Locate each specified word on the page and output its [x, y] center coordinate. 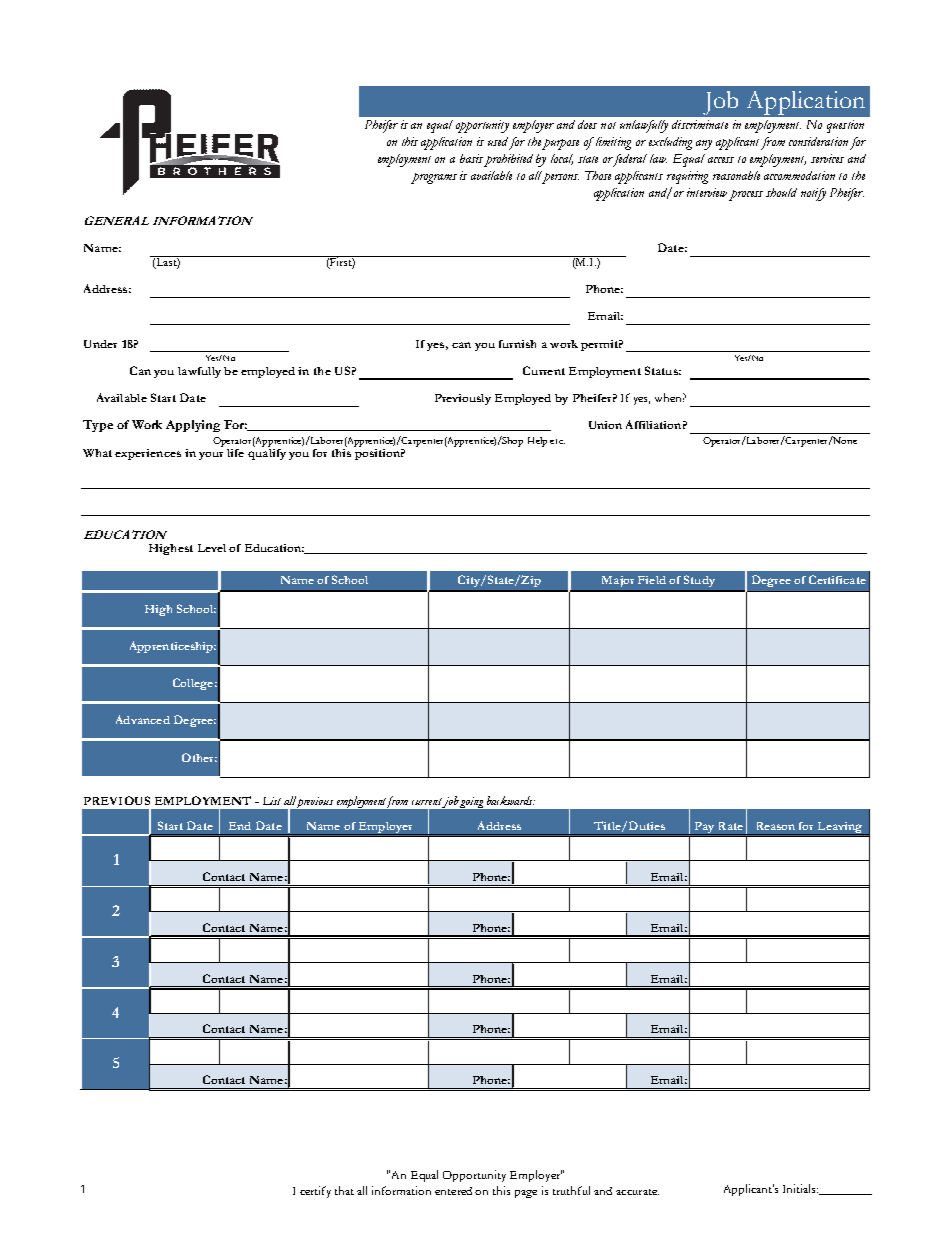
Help [537, 442]
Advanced [143, 719]
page [526, 1194]
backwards [511, 800]
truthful [571, 1190]
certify [315, 1192]
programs [434, 178]
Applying [193, 426]
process [746, 195]
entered [453, 1191]
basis [471, 158]
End [240, 826]
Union [605, 425]
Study [699, 581]
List [272, 801]
